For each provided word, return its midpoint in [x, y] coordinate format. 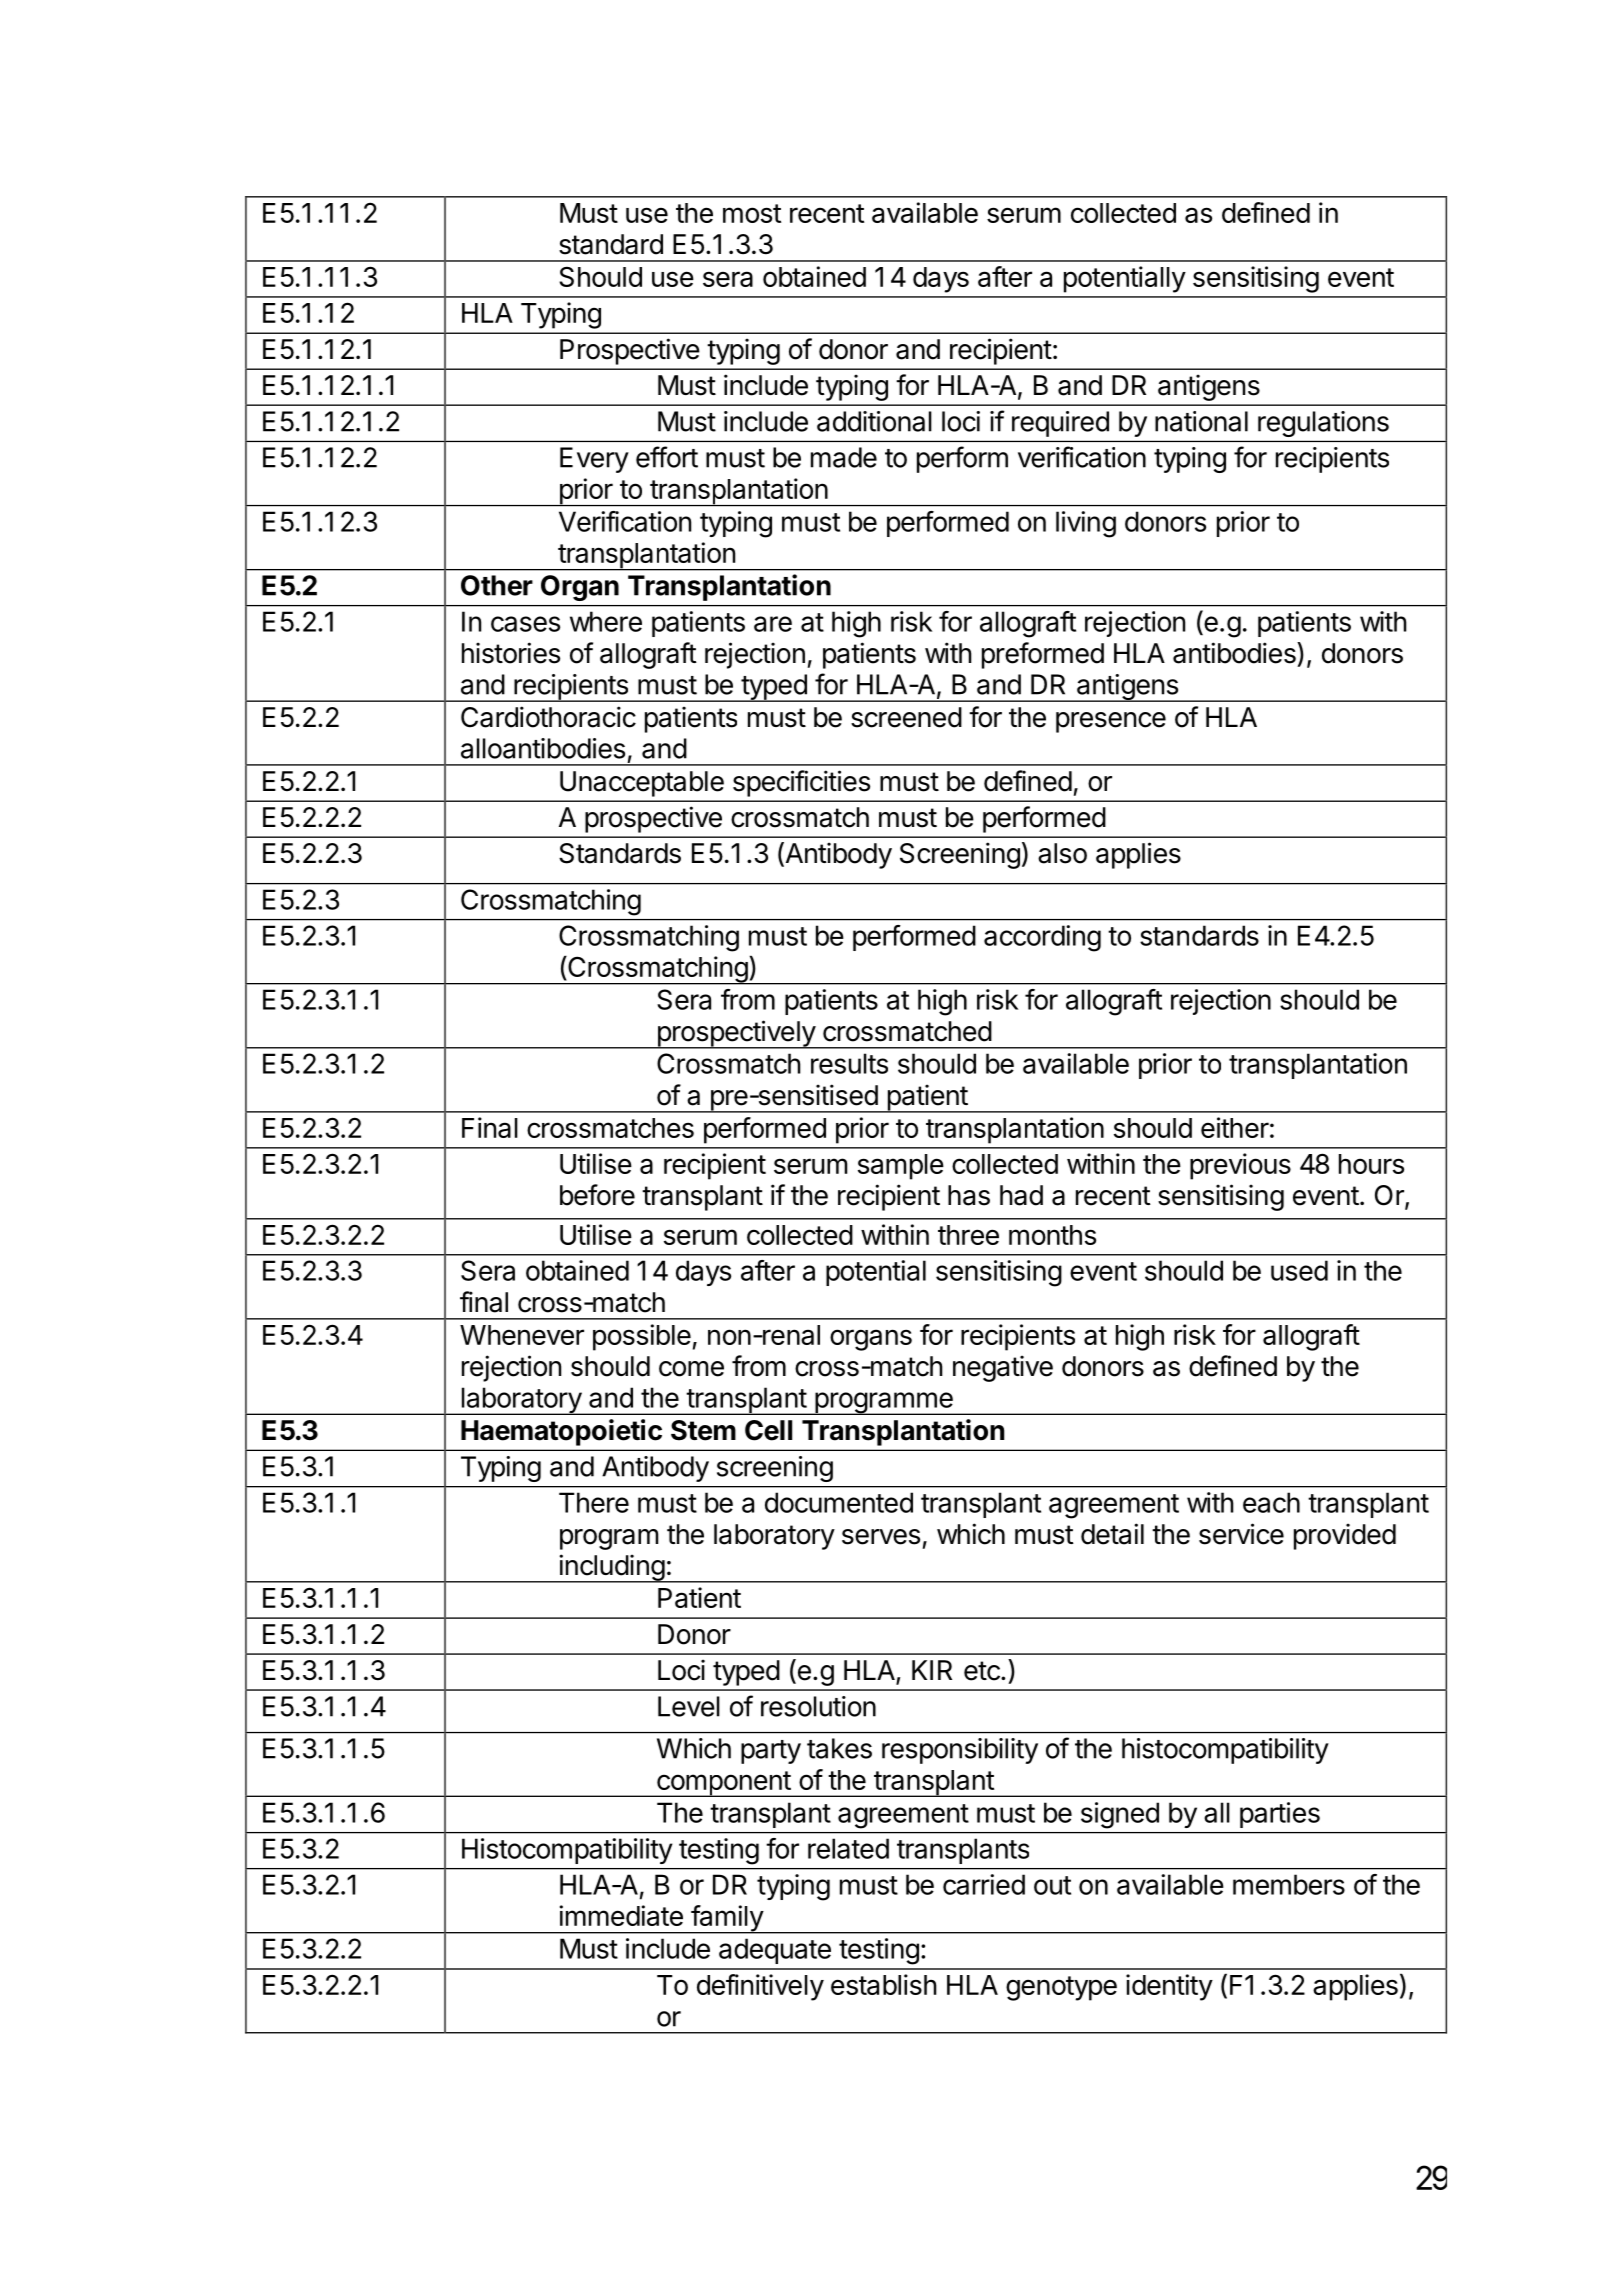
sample [901, 1167]
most [752, 213]
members [1289, 1884]
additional [874, 421]
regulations [1323, 424]
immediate [621, 1915]
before [597, 1195]
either [1235, 1127]
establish [884, 1984]
